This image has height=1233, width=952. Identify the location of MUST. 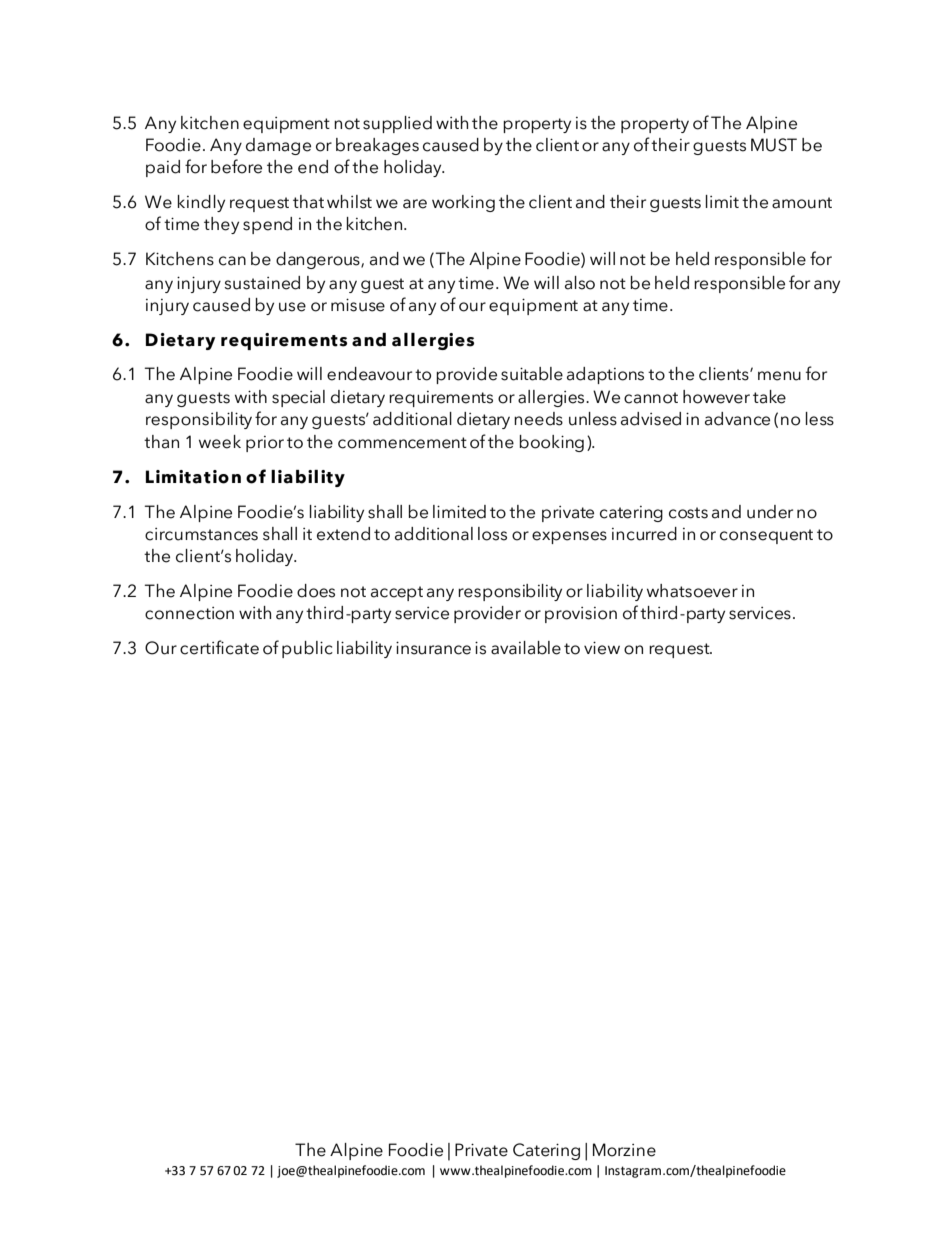
(774, 145).
